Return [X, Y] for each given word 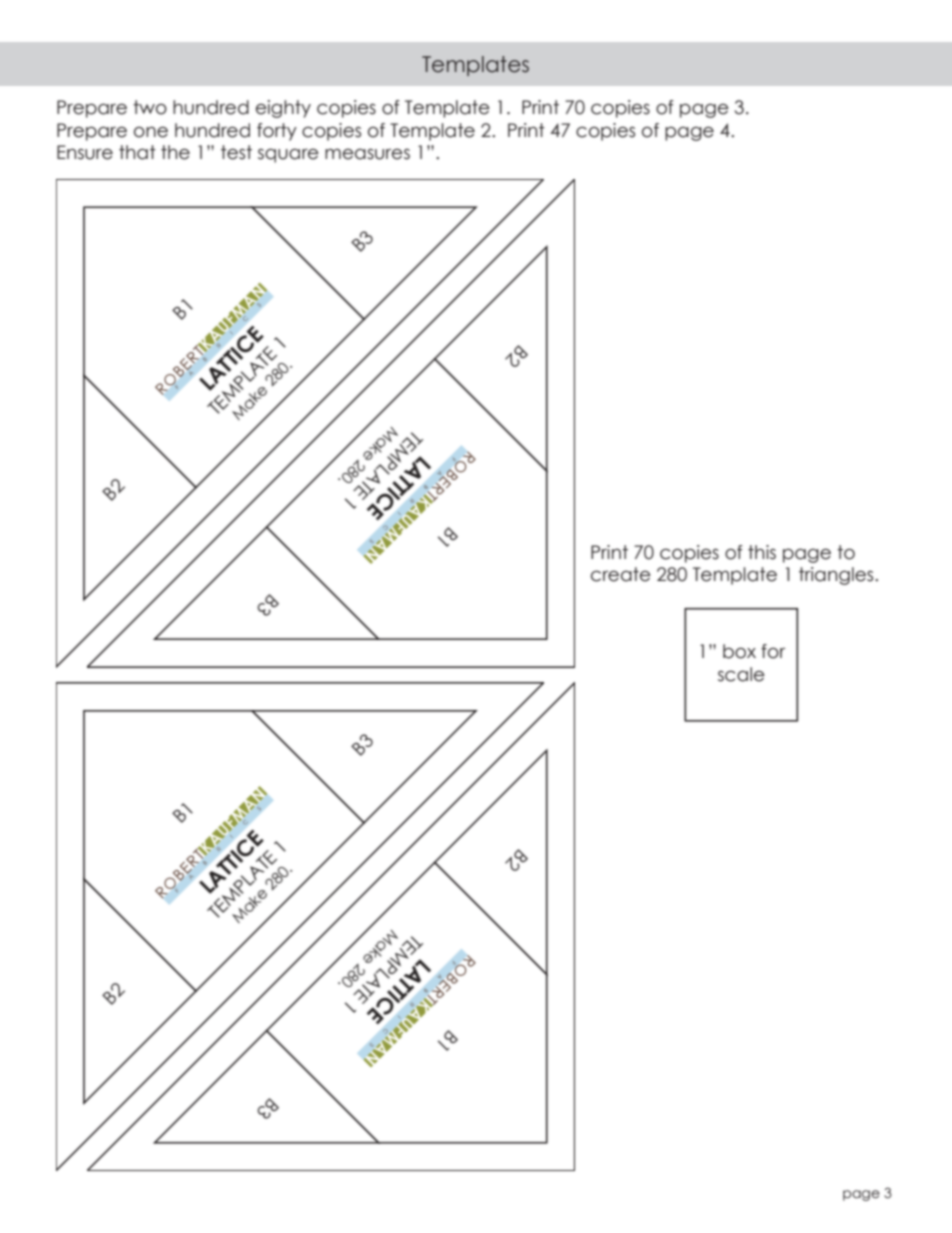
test [236, 152]
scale [741, 674]
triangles [837, 576]
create [621, 574]
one [151, 132]
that [137, 152]
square [288, 156]
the [175, 152]
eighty [283, 109]
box [739, 651]
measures [367, 154]
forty [277, 132]
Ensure [85, 152]
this [762, 552]
